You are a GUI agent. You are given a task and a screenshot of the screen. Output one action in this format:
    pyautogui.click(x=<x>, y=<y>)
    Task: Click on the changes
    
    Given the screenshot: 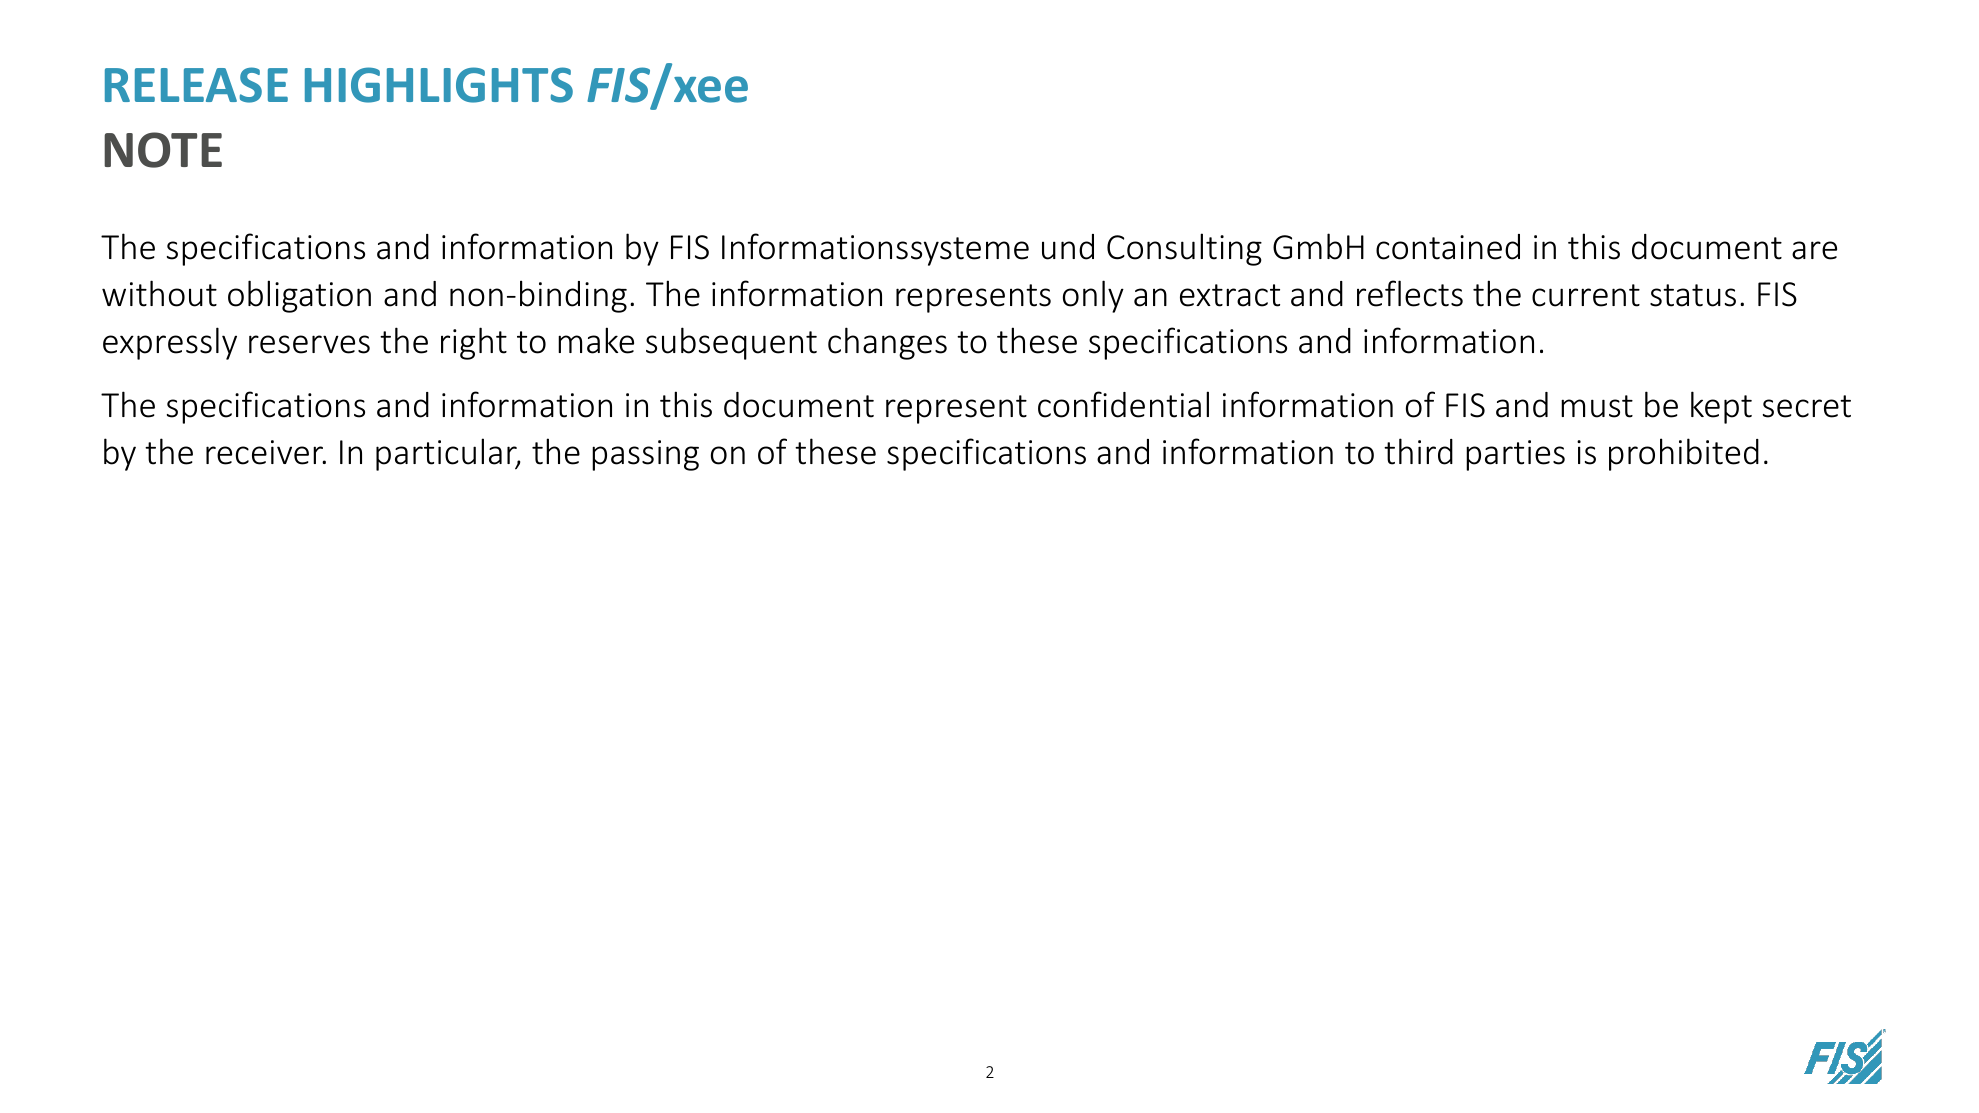 What is the action you would take?
    pyautogui.click(x=887, y=343)
